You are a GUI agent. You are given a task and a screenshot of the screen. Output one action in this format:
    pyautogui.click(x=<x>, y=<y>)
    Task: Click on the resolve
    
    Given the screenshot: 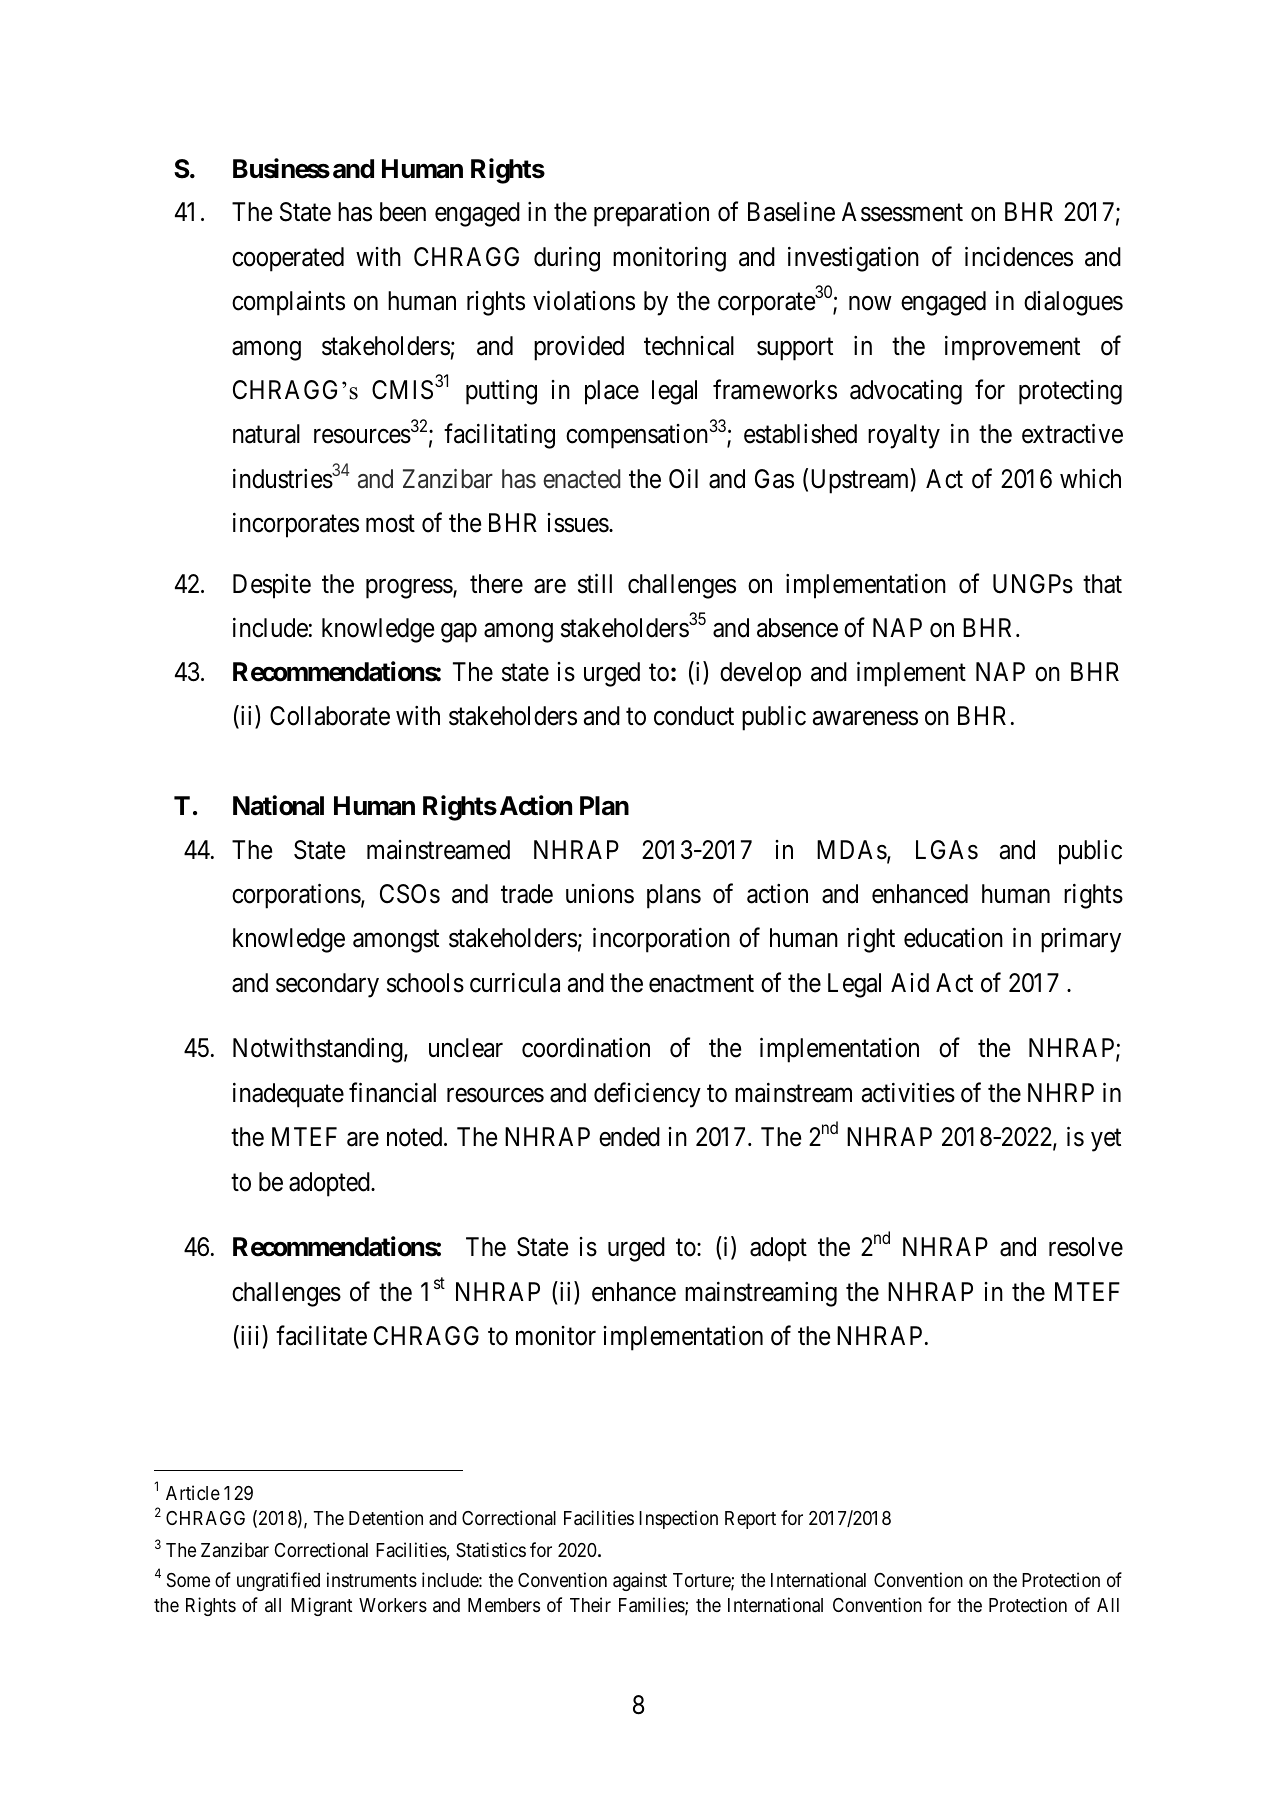 What is the action you would take?
    pyautogui.click(x=1086, y=1247)
